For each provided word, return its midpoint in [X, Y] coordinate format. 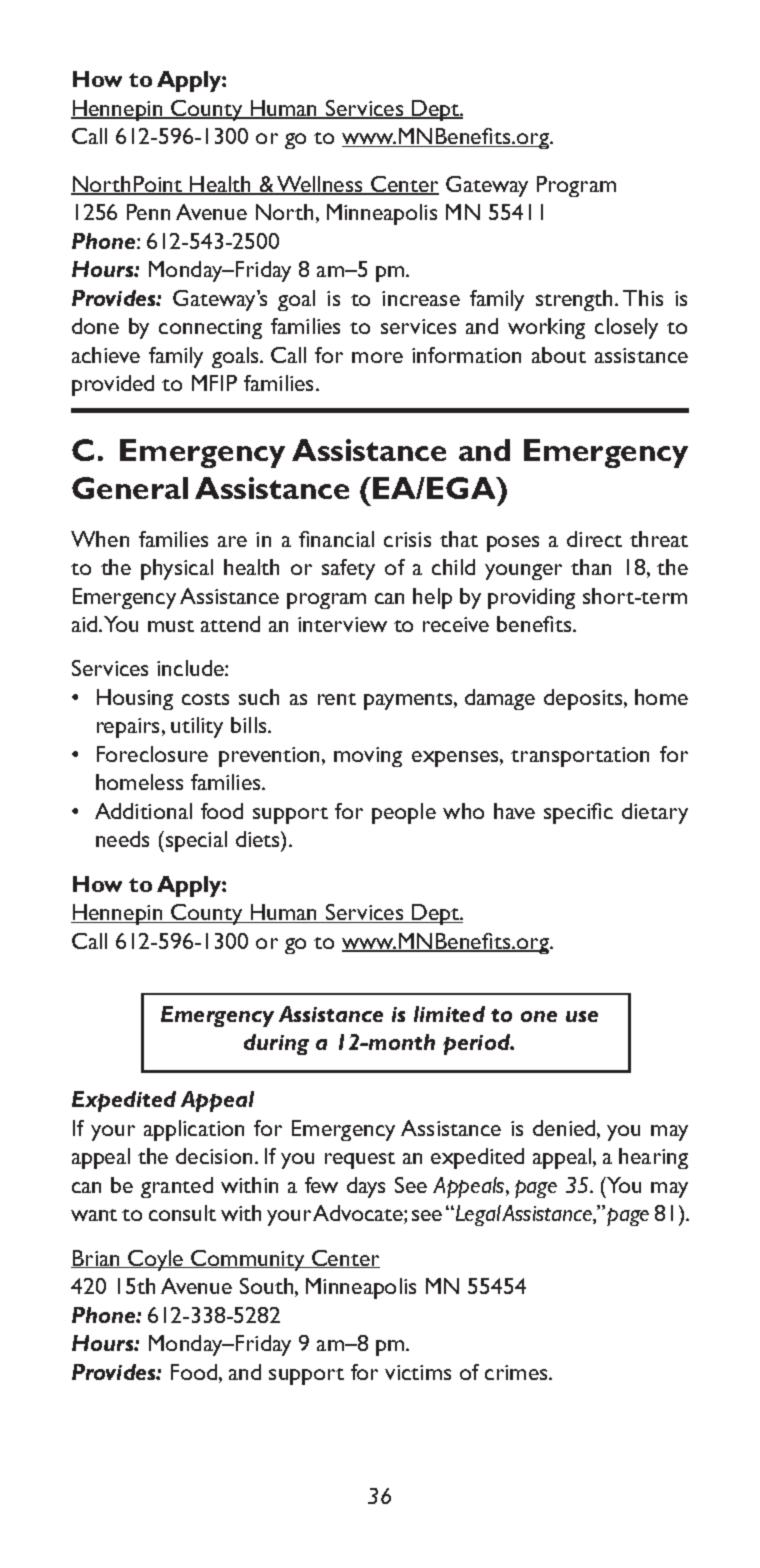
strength [574, 300]
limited [449, 1014]
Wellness [320, 185]
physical [177, 569]
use [582, 1016]
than [591, 567]
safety [348, 569]
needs [122, 839]
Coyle [156, 1260]
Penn [148, 212]
